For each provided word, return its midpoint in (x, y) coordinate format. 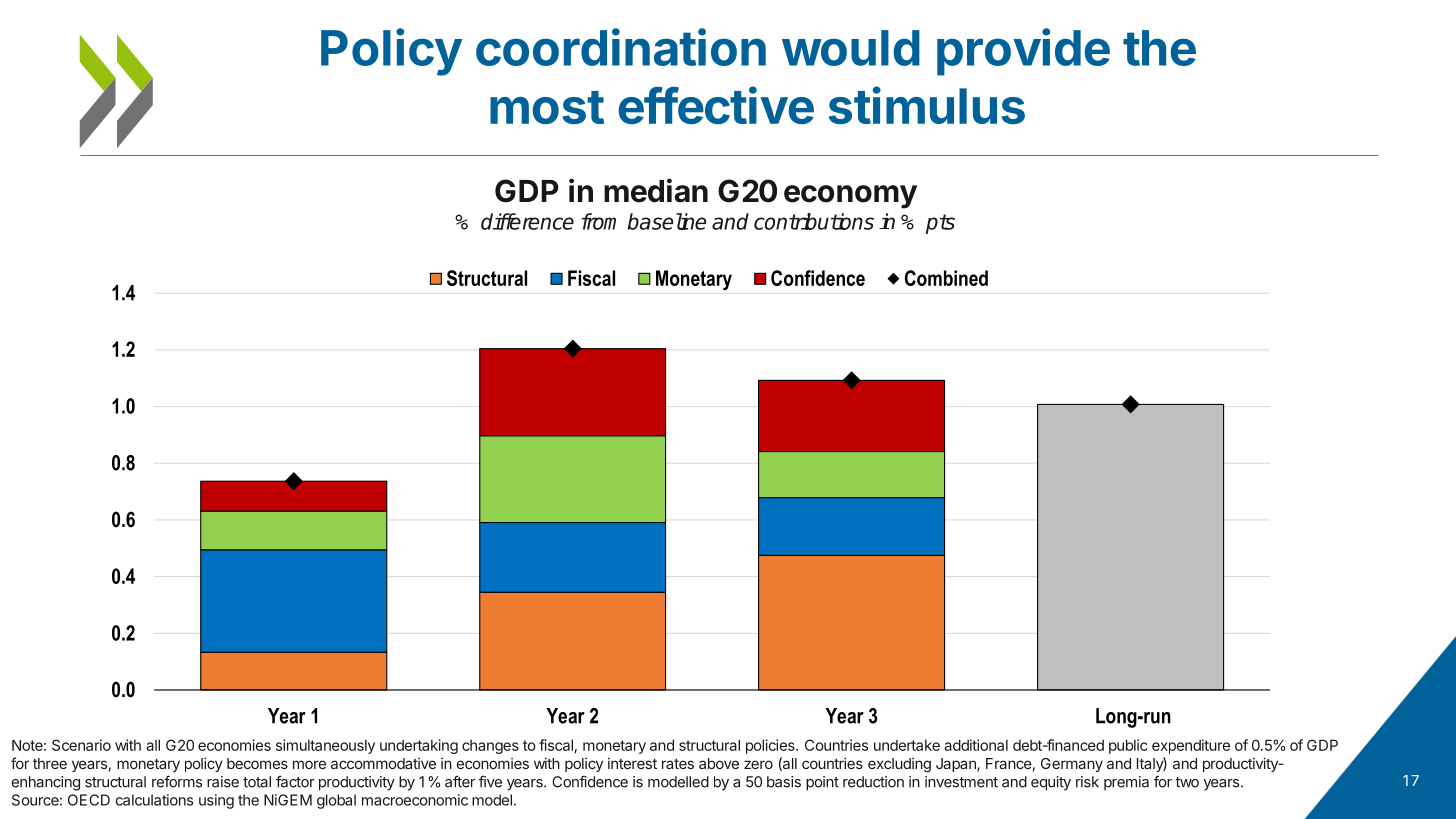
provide (1023, 52)
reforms (177, 781)
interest (632, 763)
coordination (621, 47)
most (547, 107)
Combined (946, 278)
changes (490, 747)
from (599, 221)
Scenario (81, 745)
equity (1051, 783)
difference (527, 221)
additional (976, 745)
